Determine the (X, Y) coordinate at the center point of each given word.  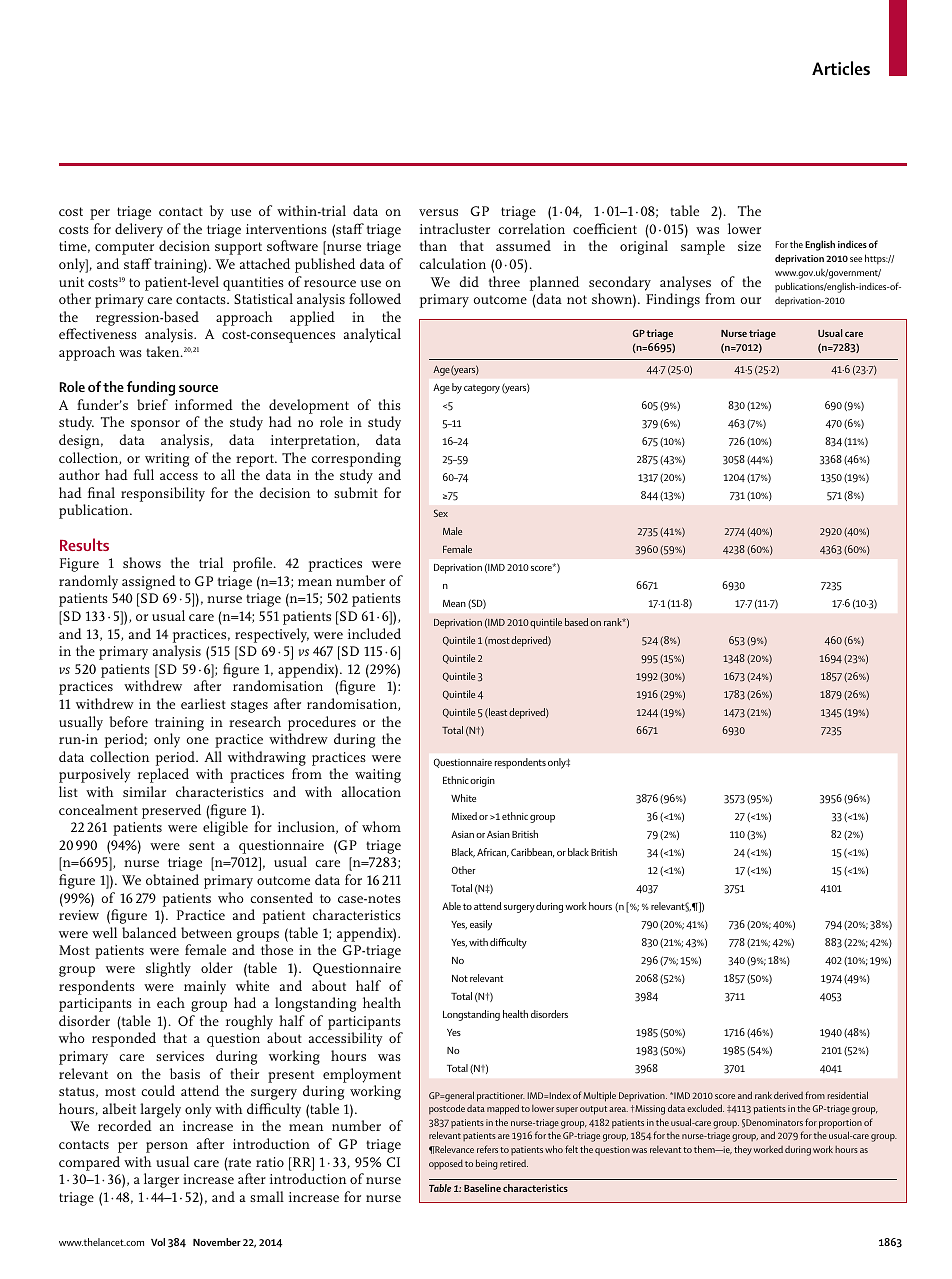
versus (438, 212)
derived (788, 1095)
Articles (841, 68)
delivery (140, 232)
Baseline (482, 1188)
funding (151, 388)
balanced (149, 932)
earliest (203, 703)
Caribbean (532, 853)
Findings (673, 300)
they (743, 1150)
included (374, 633)
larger (161, 1180)
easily (481, 925)
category (482, 389)
